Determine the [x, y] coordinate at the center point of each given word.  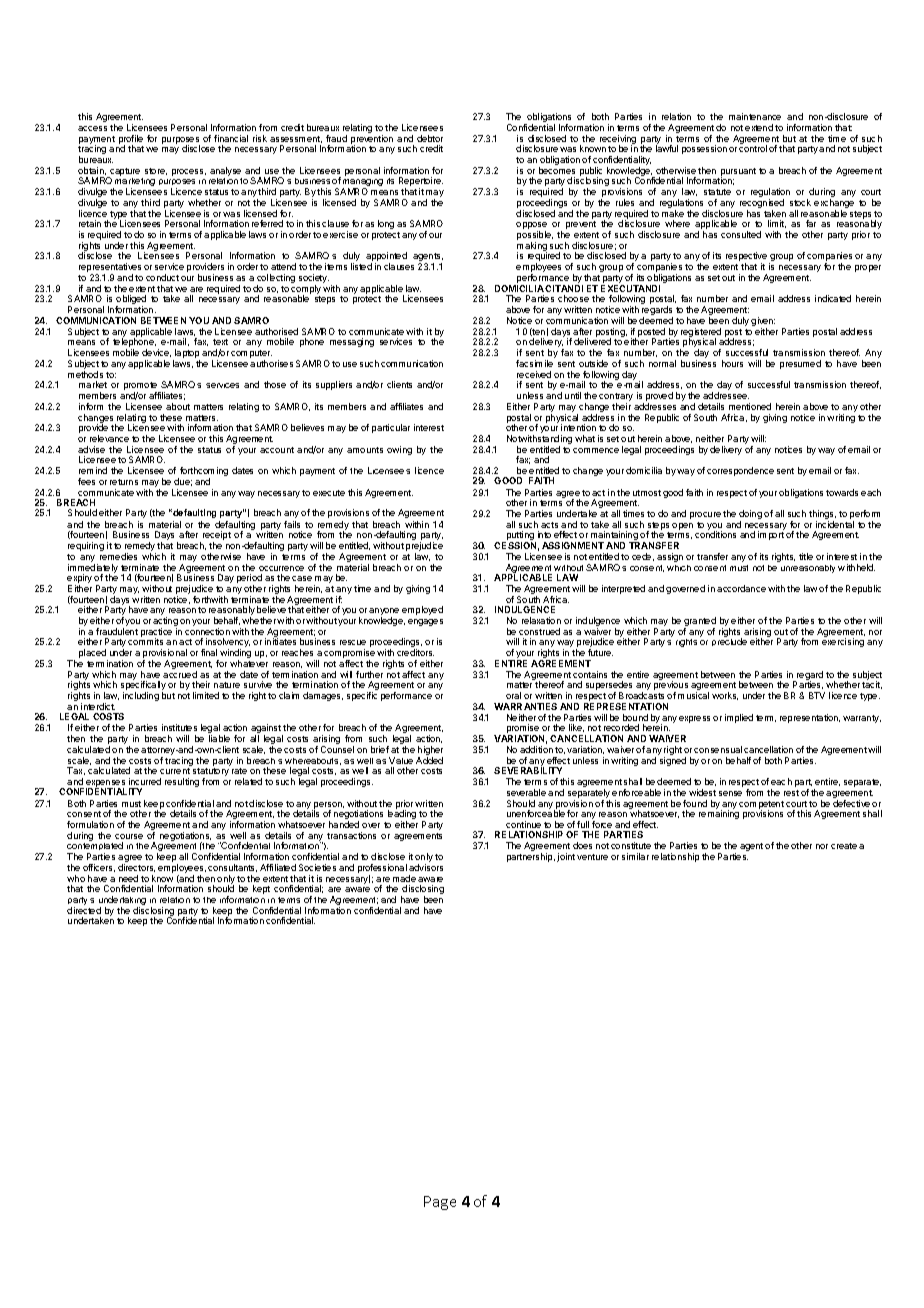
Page [440, 1203]
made [404, 878]
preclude [729, 642]
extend [759, 127]
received [534, 374]
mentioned [750, 406]
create [844, 846]
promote [142, 387]
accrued [180, 674]
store [156, 171]
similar [635, 856]
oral [513, 695]
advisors [426, 867]
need [128, 878]
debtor [430, 138]
